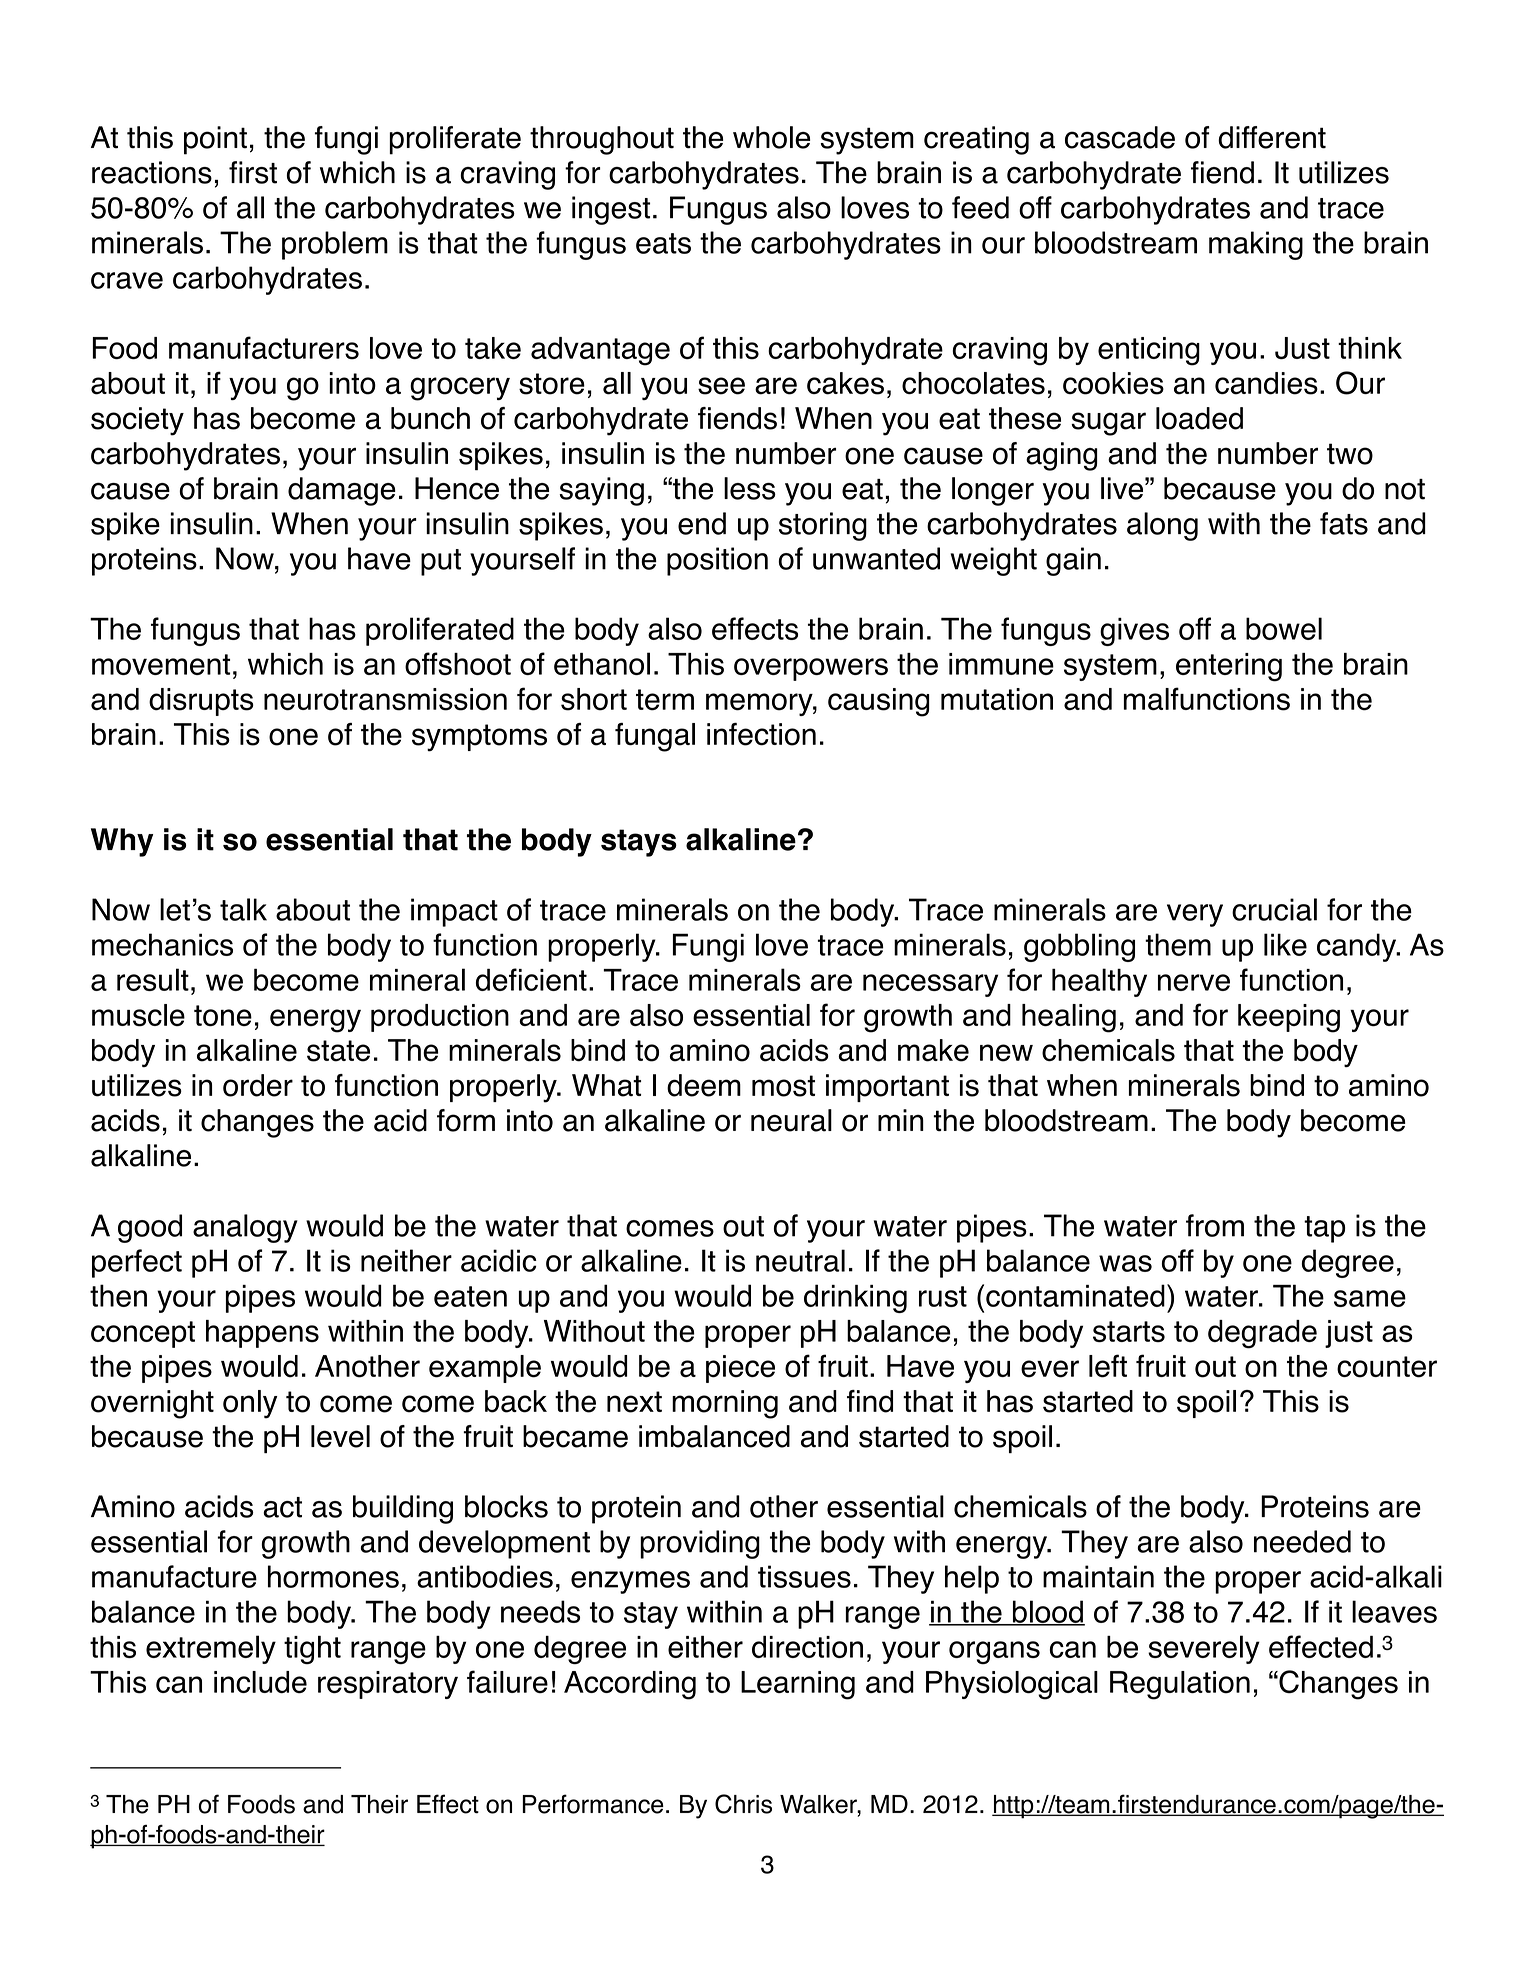 The height and width of the screenshot is (1986, 1535). I want to click on point, so click(215, 140).
